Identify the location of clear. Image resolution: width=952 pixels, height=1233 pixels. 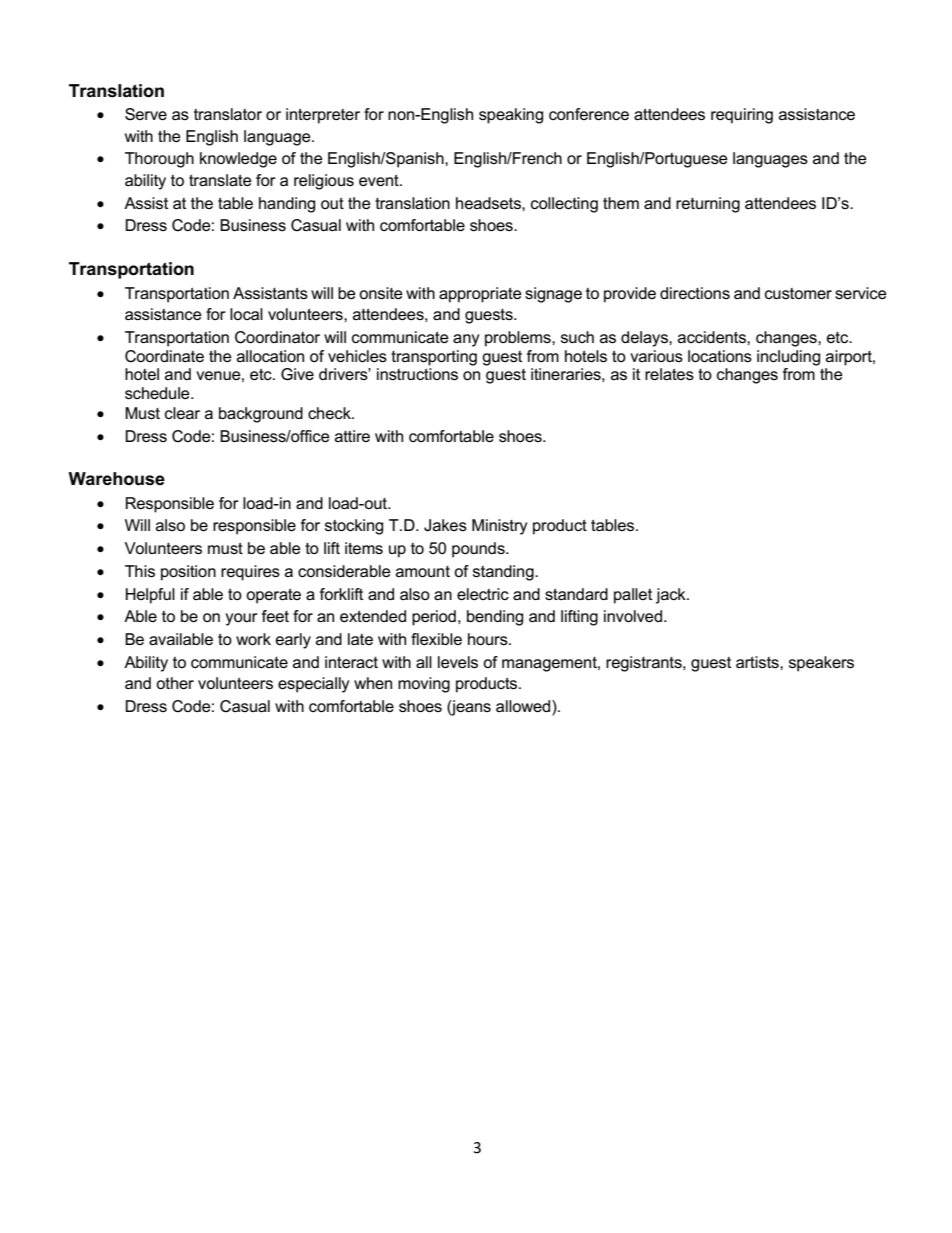
(182, 413).
